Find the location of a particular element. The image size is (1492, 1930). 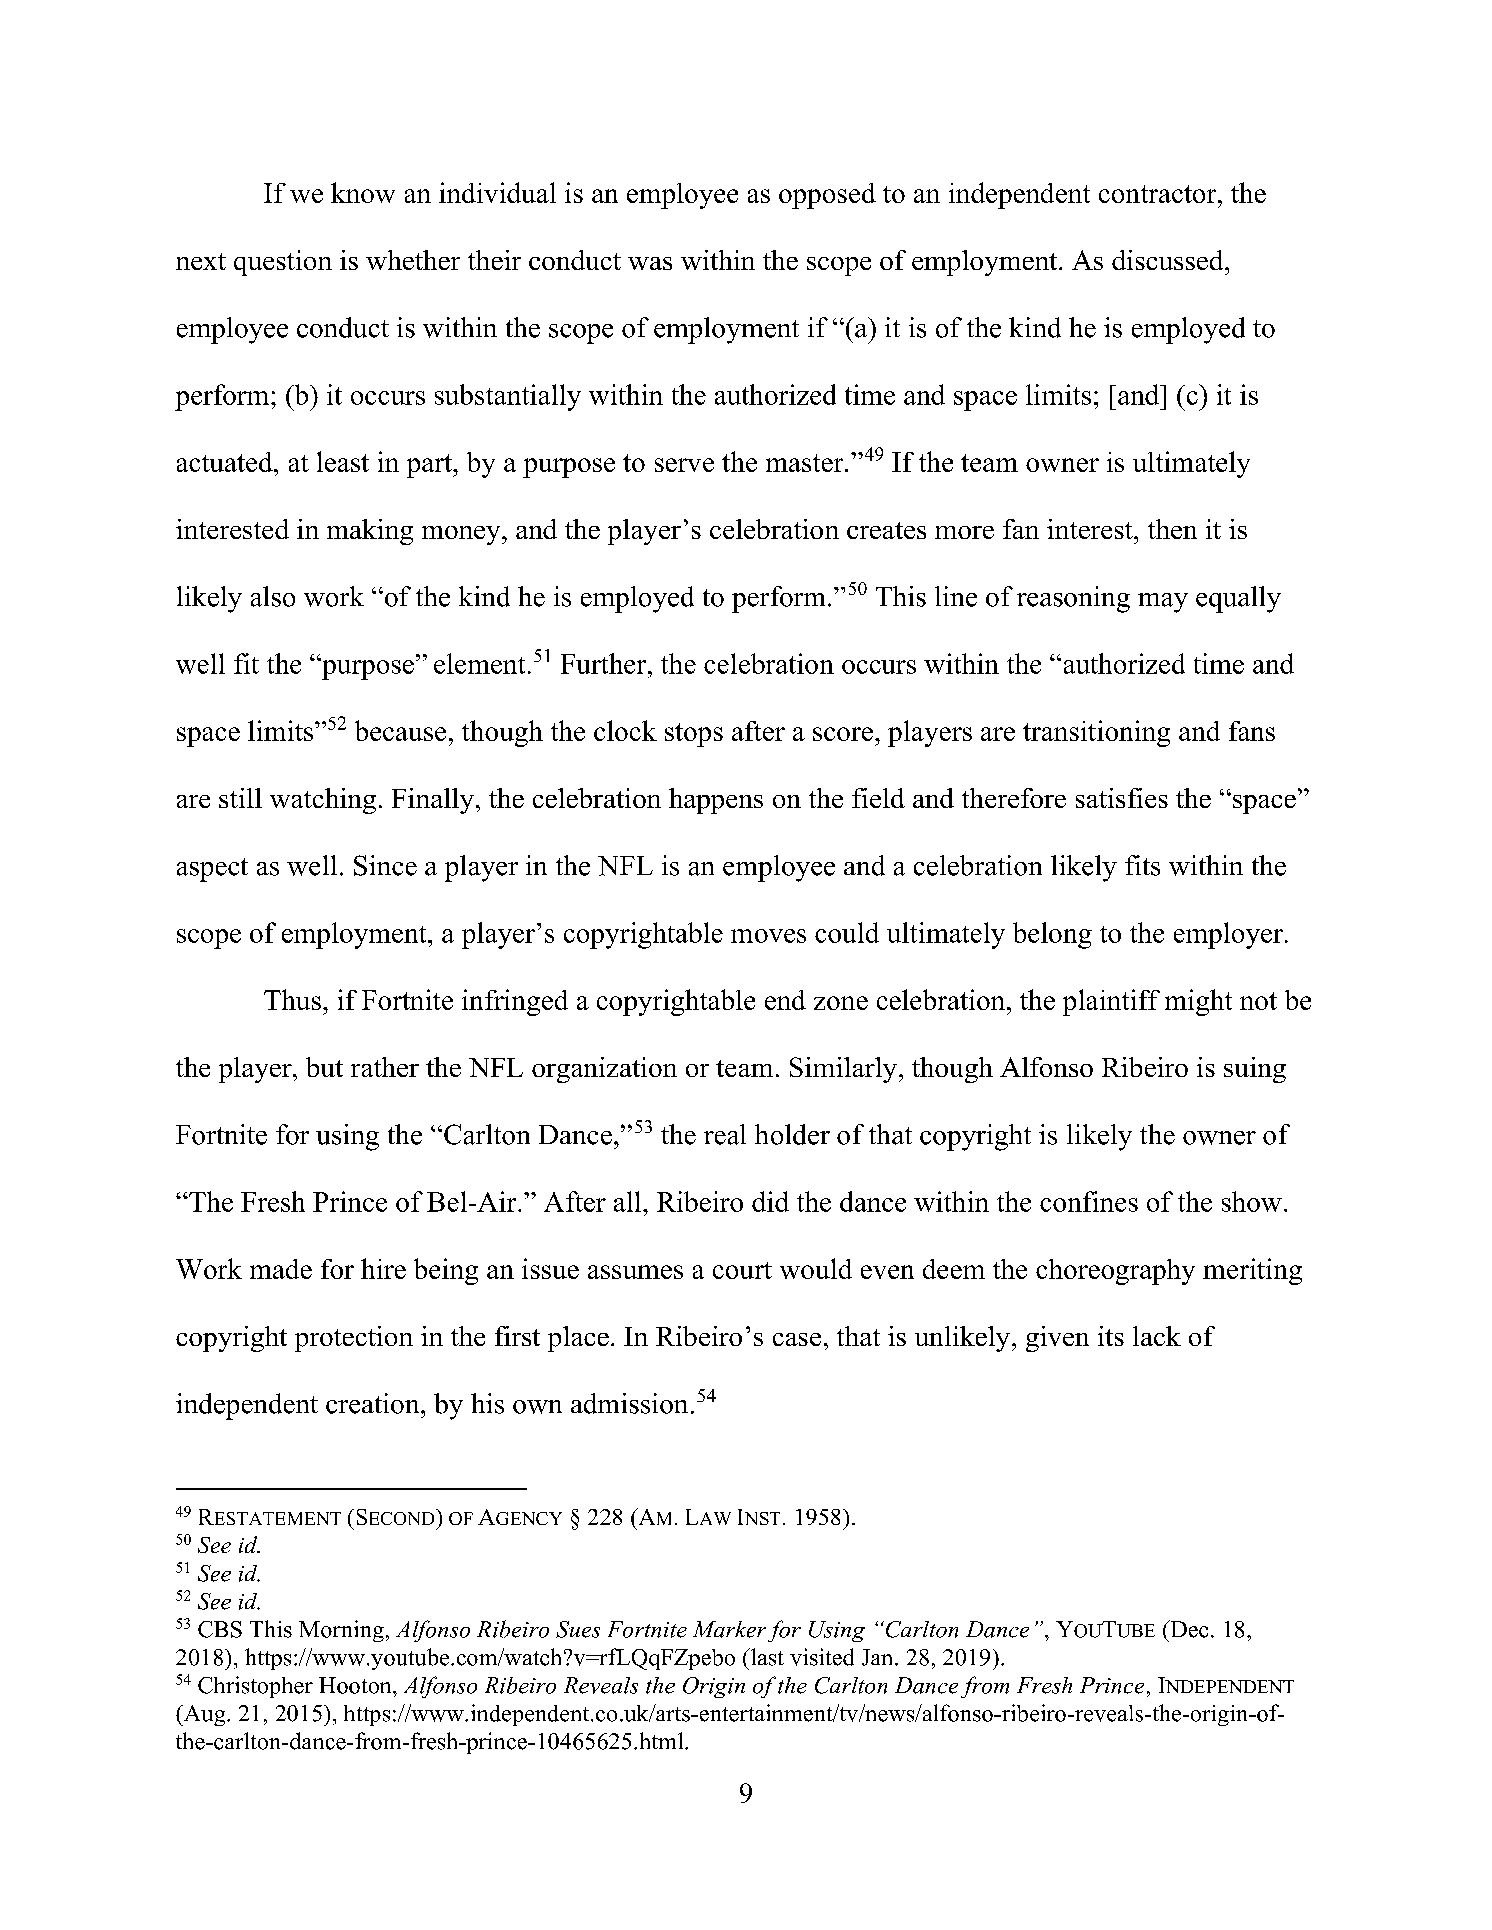

lack is located at coordinates (1157, 1336).
